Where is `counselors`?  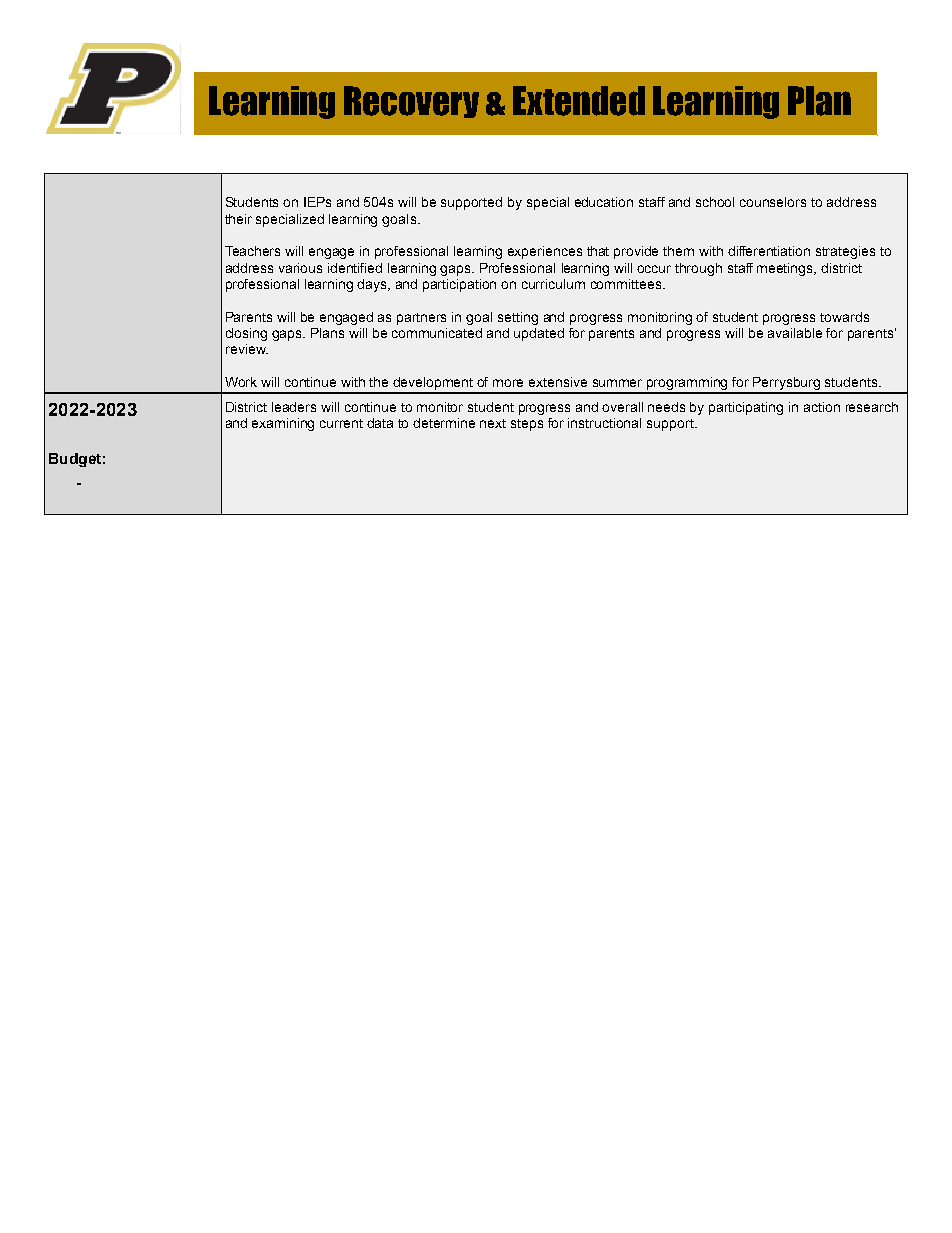
counselors is located at coordinates (773, 202).
